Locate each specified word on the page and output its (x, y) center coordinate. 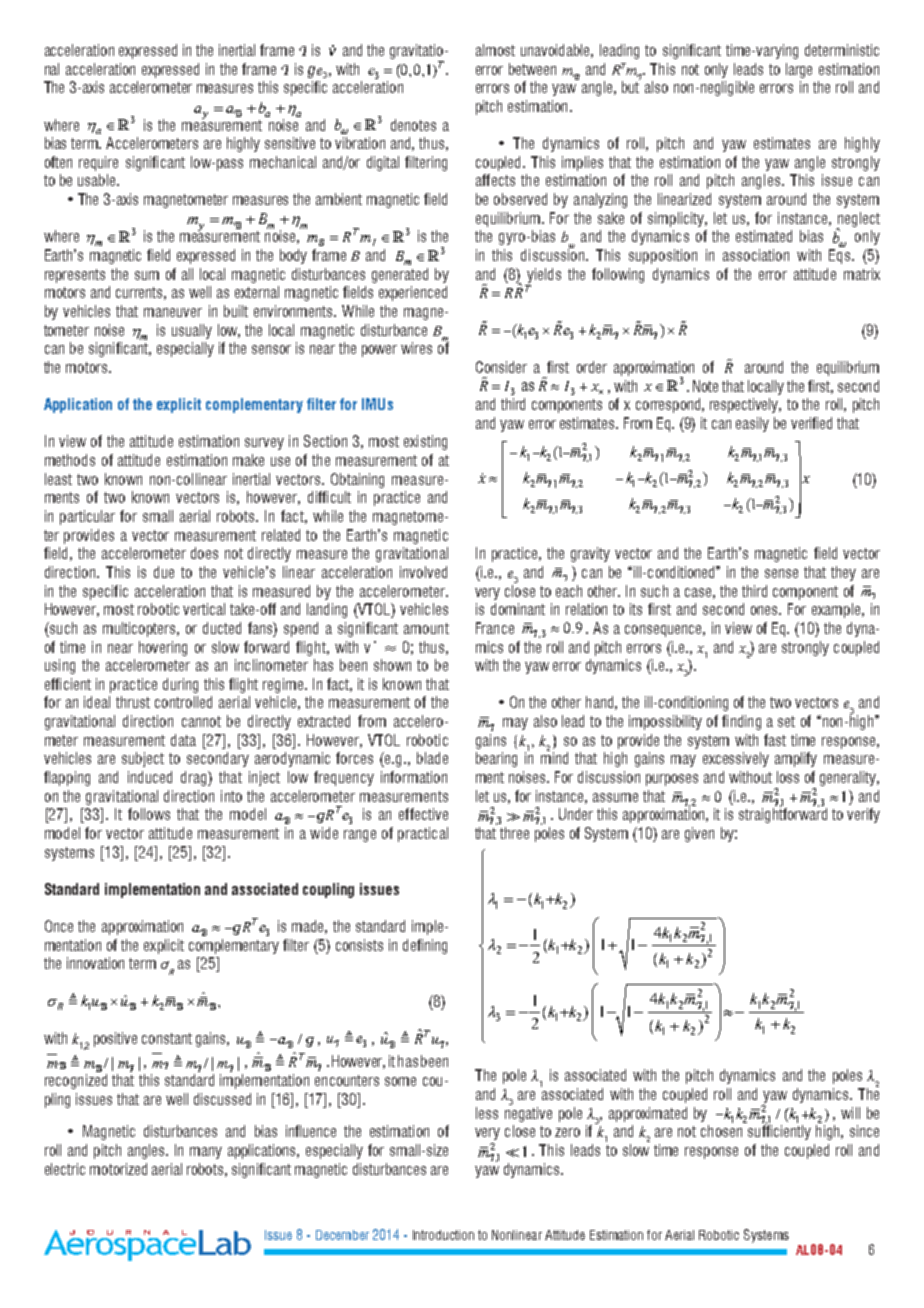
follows (149, 814)
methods (70, 460)
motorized (118, 1169)
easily (752, 424)
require (98, 163)
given (699, 834)
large (799, 70)
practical (423, 834)
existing (425, 442)
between (532, 69)
